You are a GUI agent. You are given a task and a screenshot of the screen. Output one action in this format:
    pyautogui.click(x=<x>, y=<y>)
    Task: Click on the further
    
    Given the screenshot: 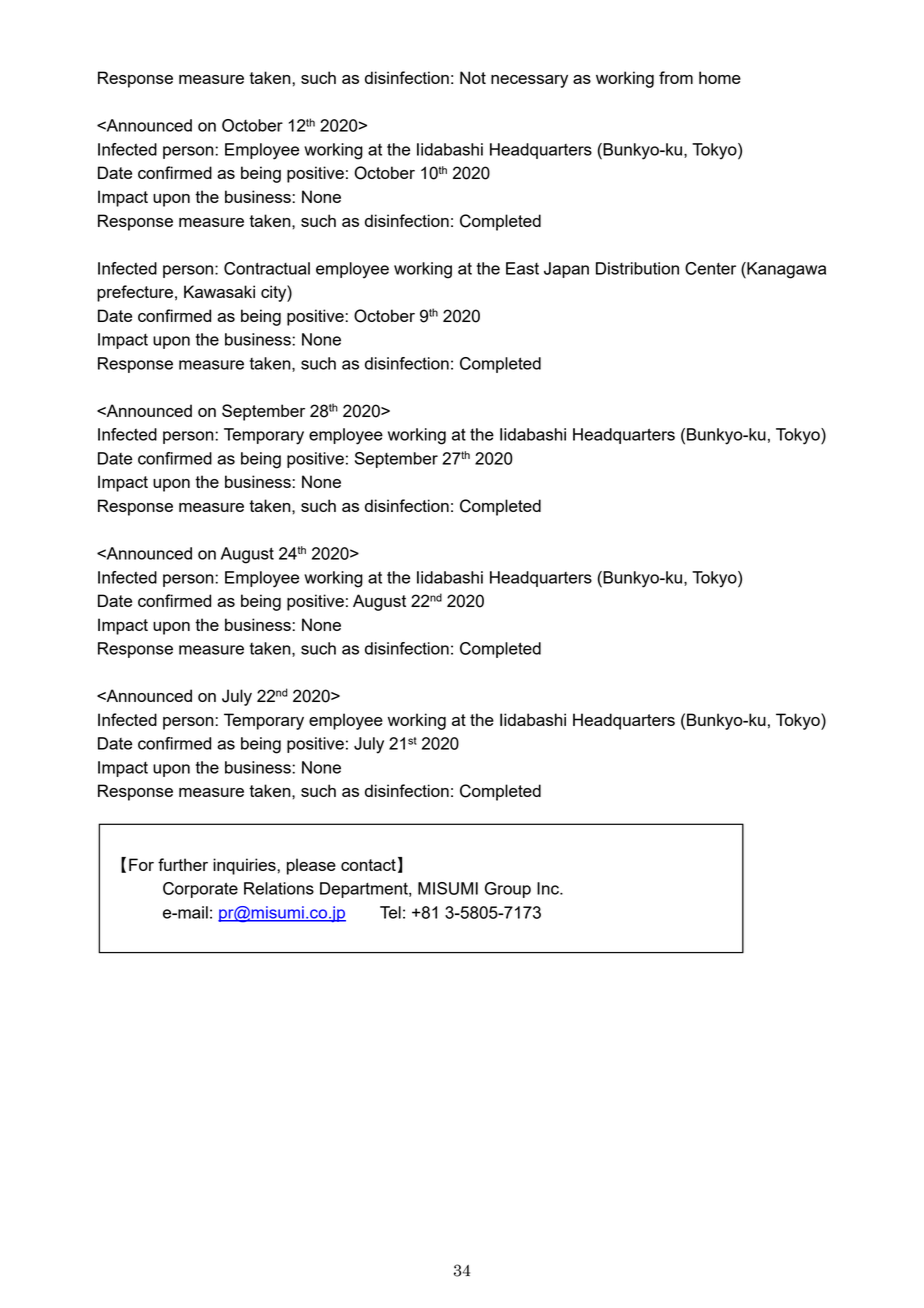 What is the action you would take?
    pyautogui.click(x=183, y=864)
